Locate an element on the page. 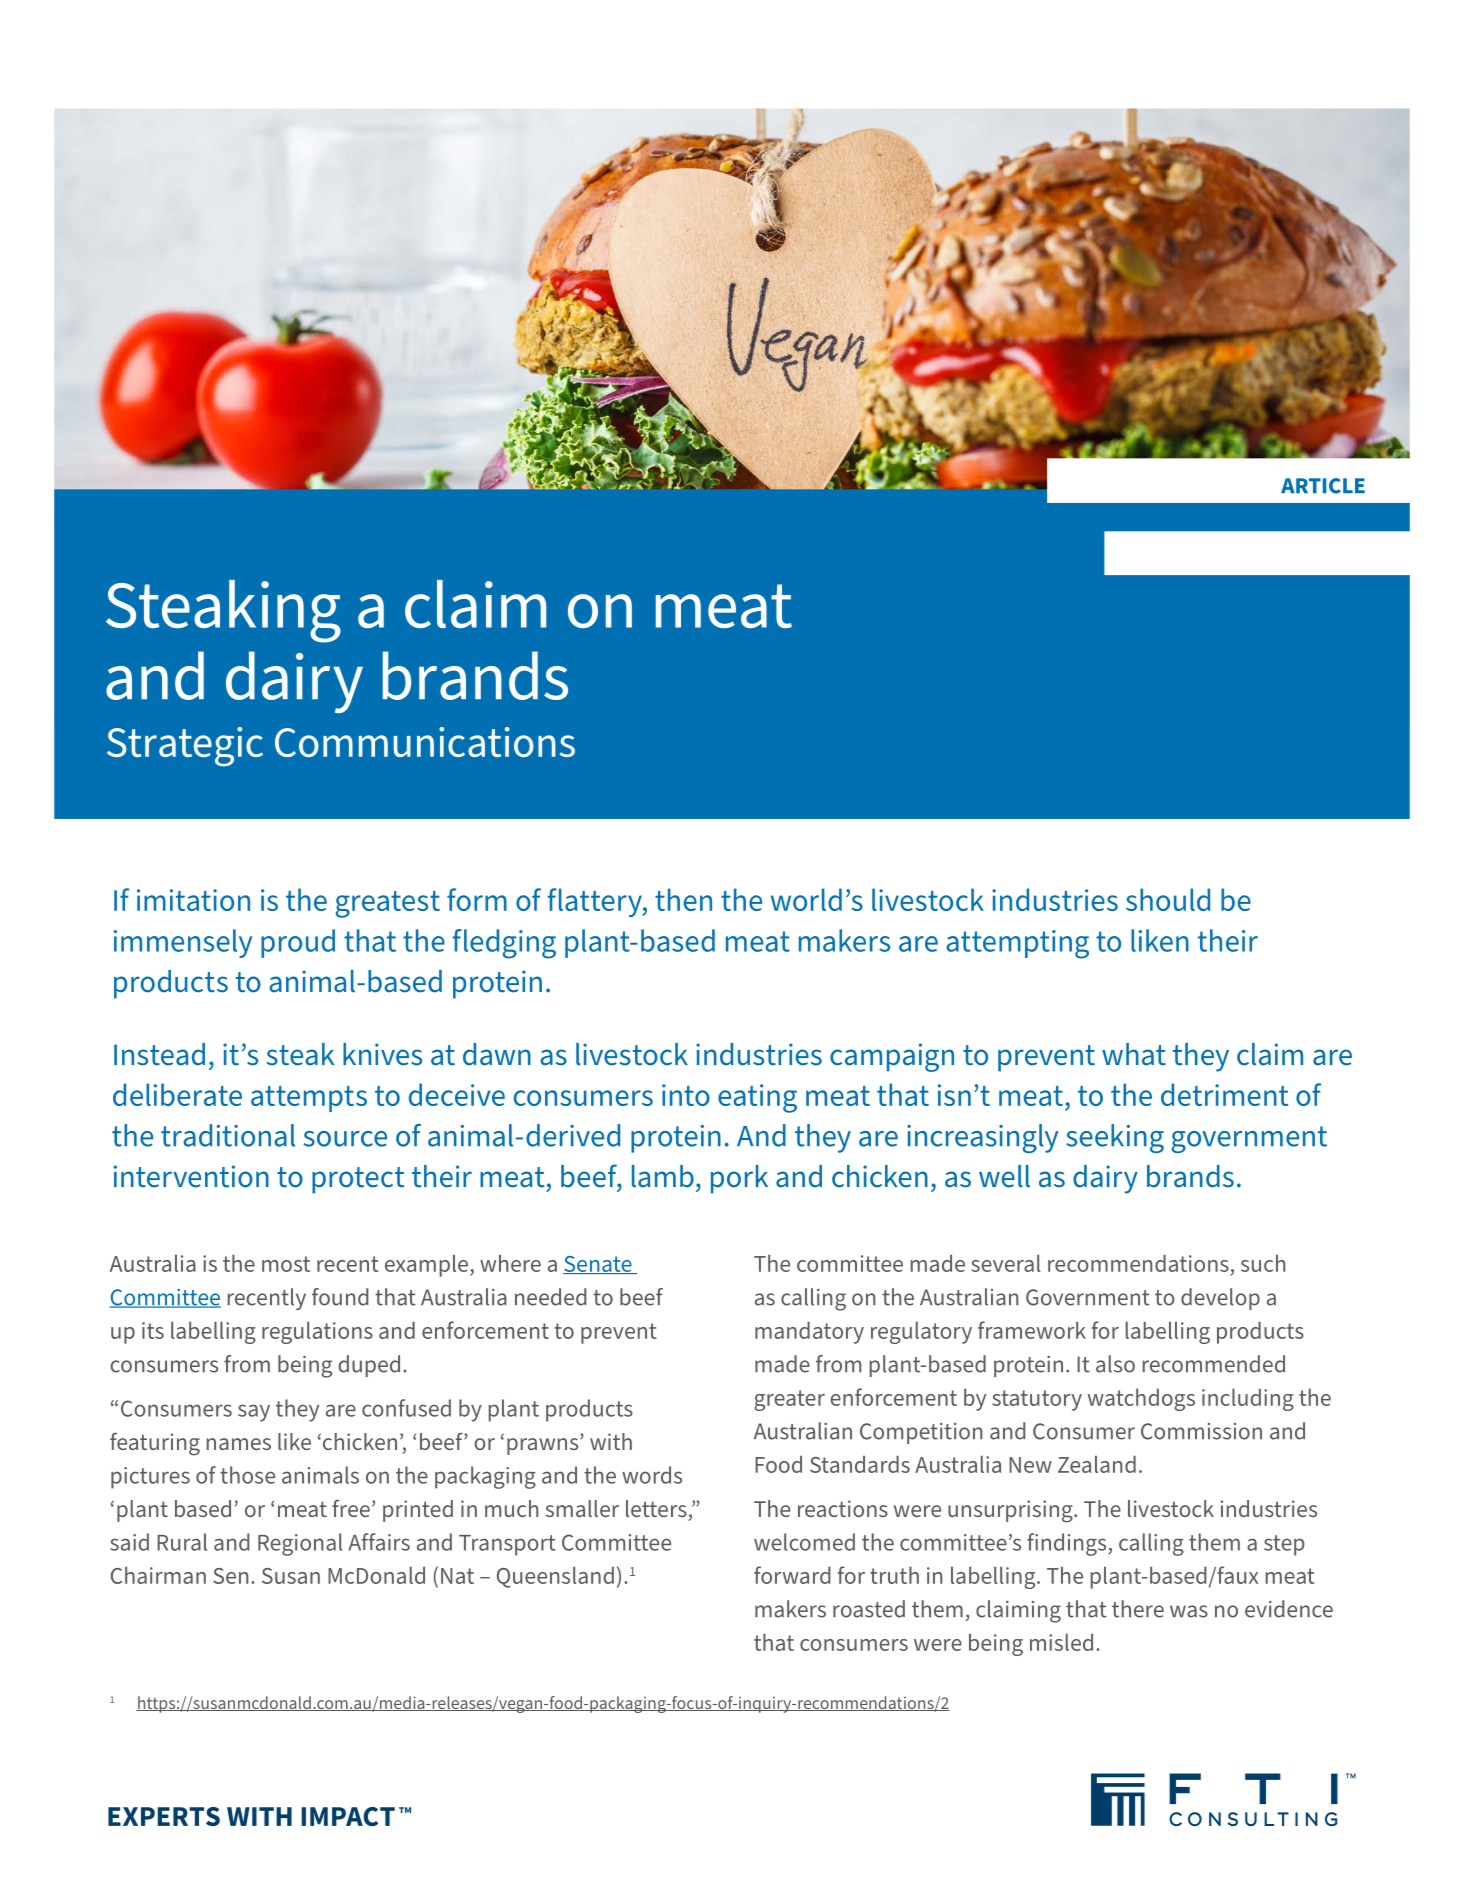 The height and width of the document is (1894, 1464). then is located at coordinates (683, 899).
